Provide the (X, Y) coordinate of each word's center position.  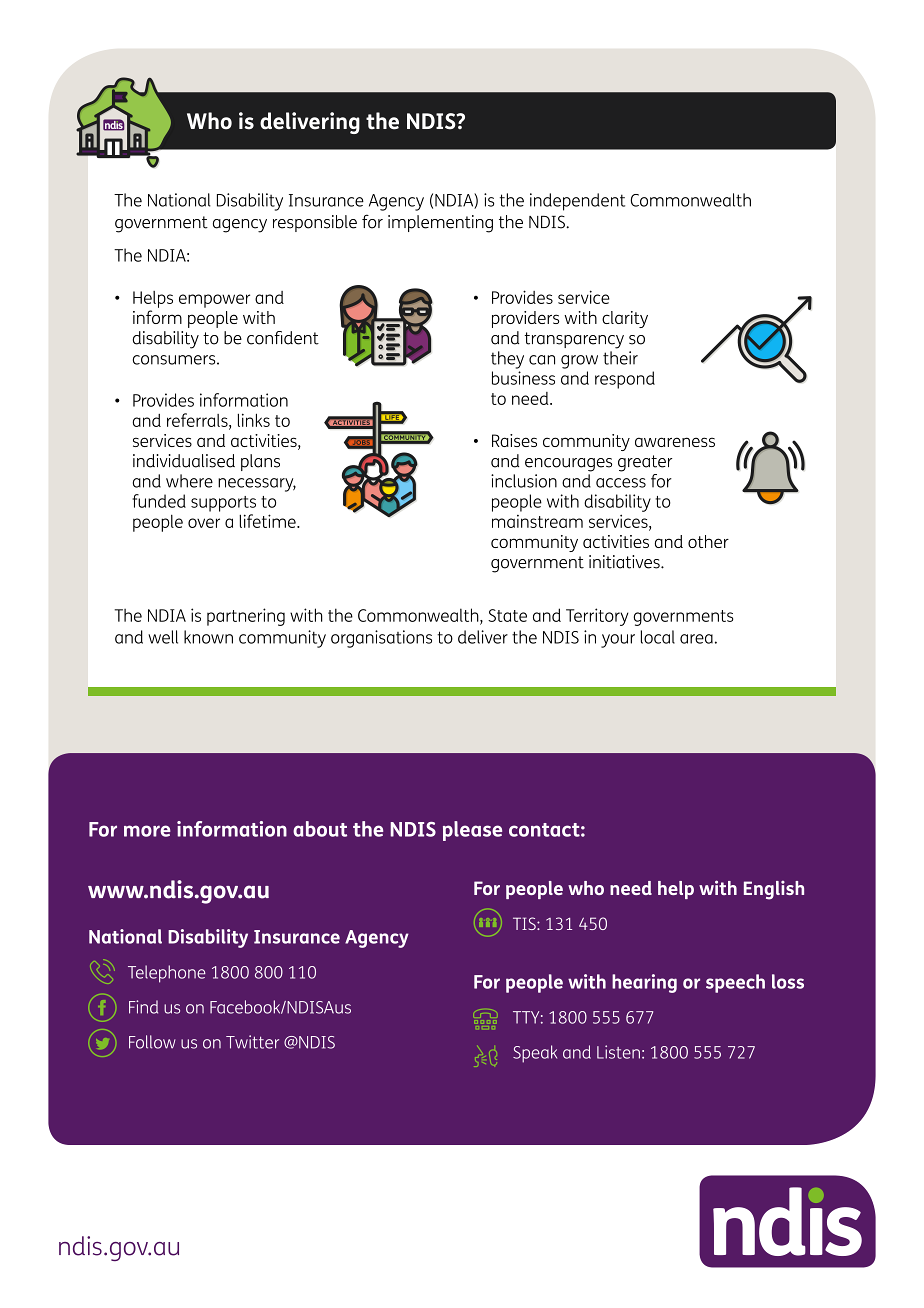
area (696, 639)
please (472, 831)
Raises (514, 440)
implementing (440, 224)
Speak (535, 1054)
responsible (315, 223)
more (147, 831)
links (253, 420)
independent (577, 202)
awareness (675, 442)
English (774, 890)
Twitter (252, 1042)
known (208, 637)
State (507, 615)
